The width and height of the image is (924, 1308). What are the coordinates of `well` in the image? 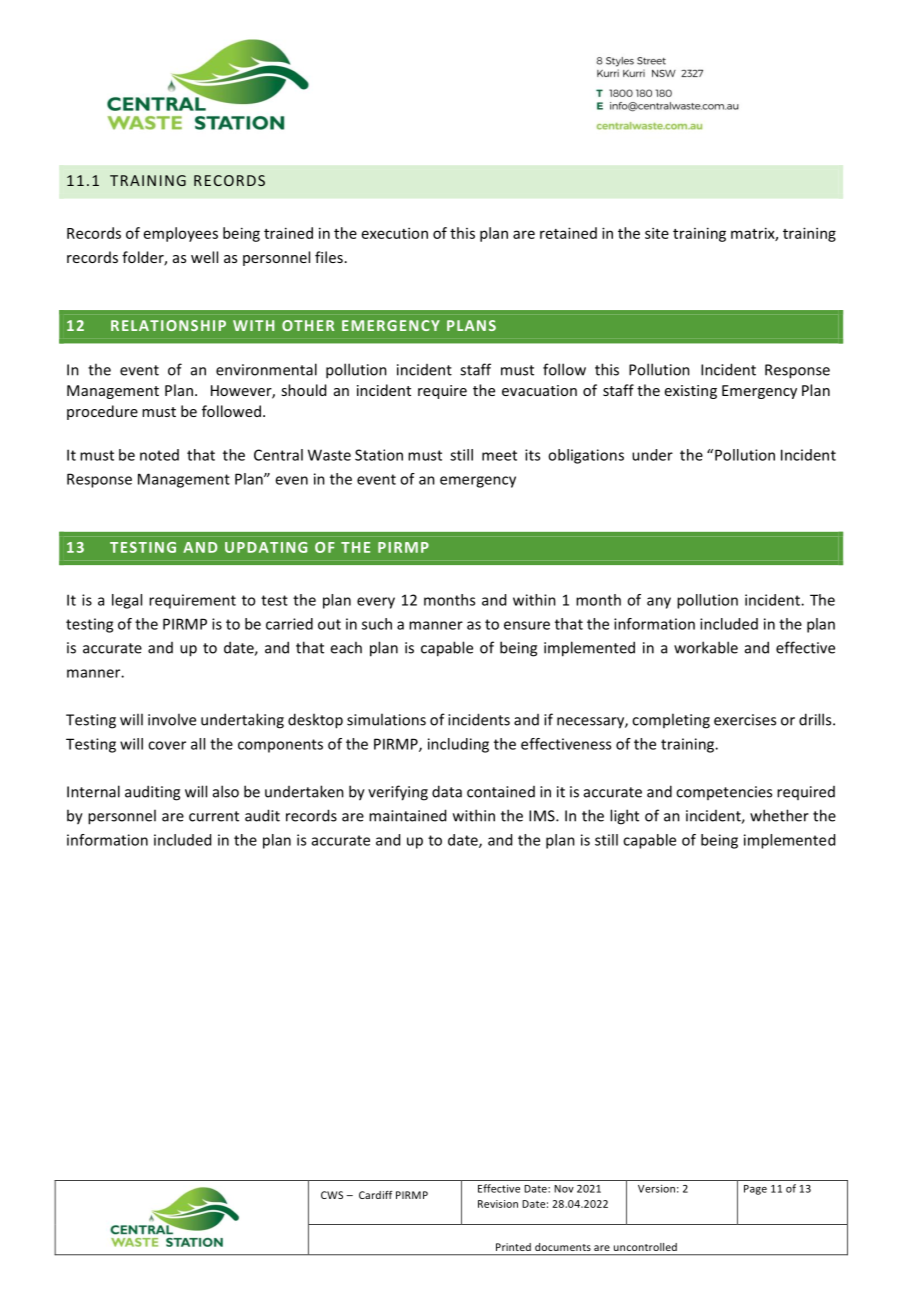 It's located at (204, 257).
